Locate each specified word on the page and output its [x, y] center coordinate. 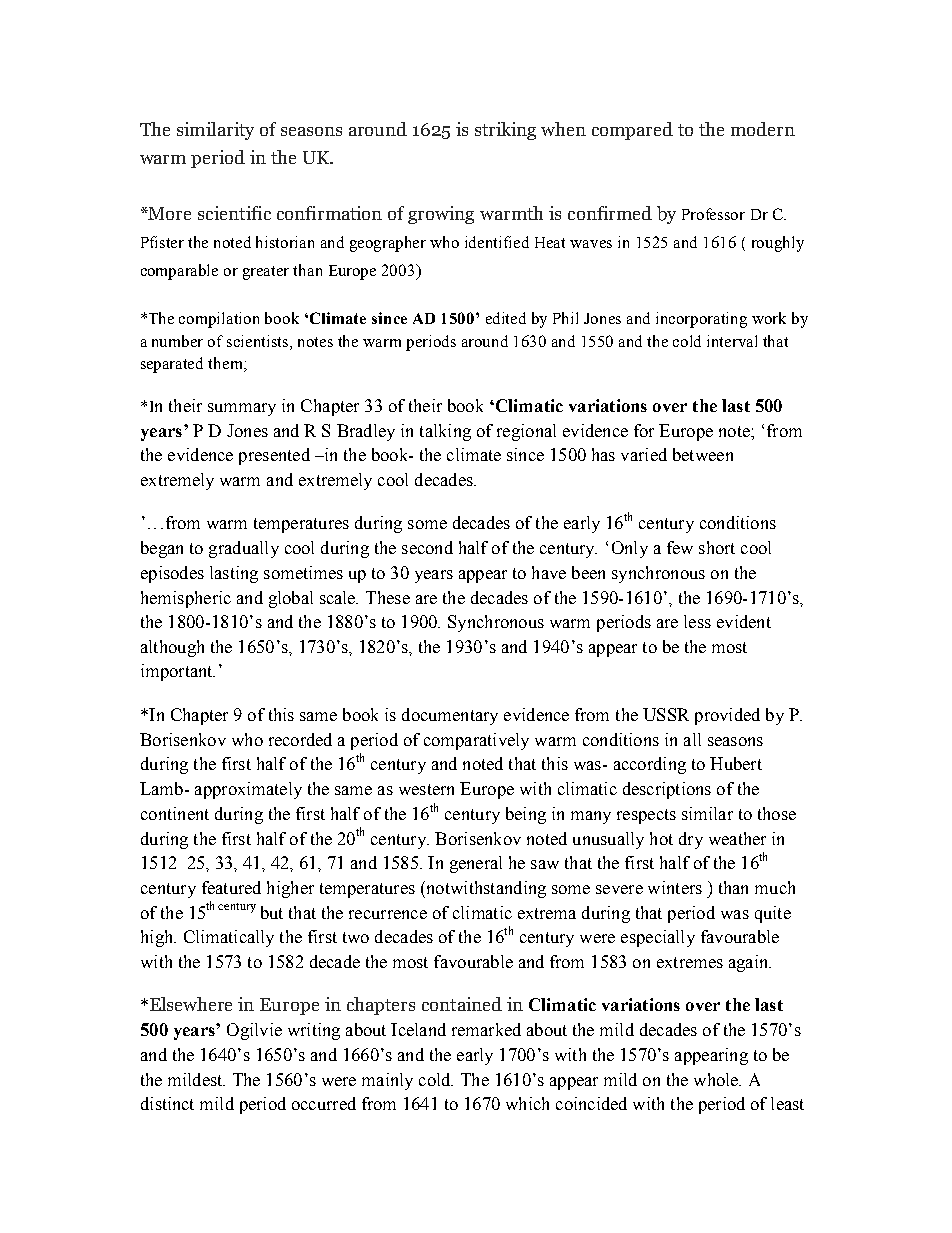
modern [763, 129]
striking [505, 131]
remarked [486, 1029]
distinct [167, 1103]
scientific [234, 213]
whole [717, 1079]
